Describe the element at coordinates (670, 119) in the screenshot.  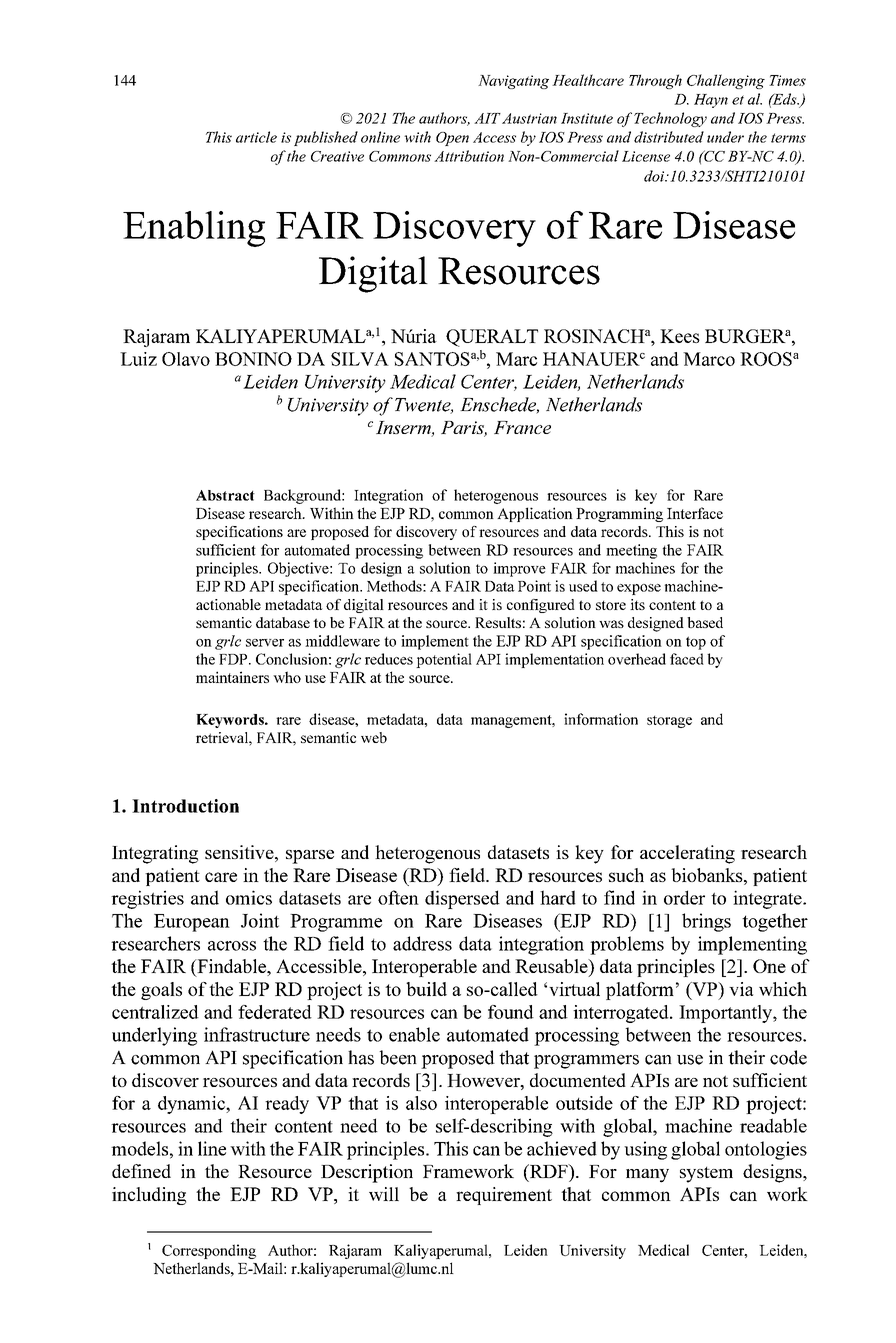
I see `Technology` at that location.
